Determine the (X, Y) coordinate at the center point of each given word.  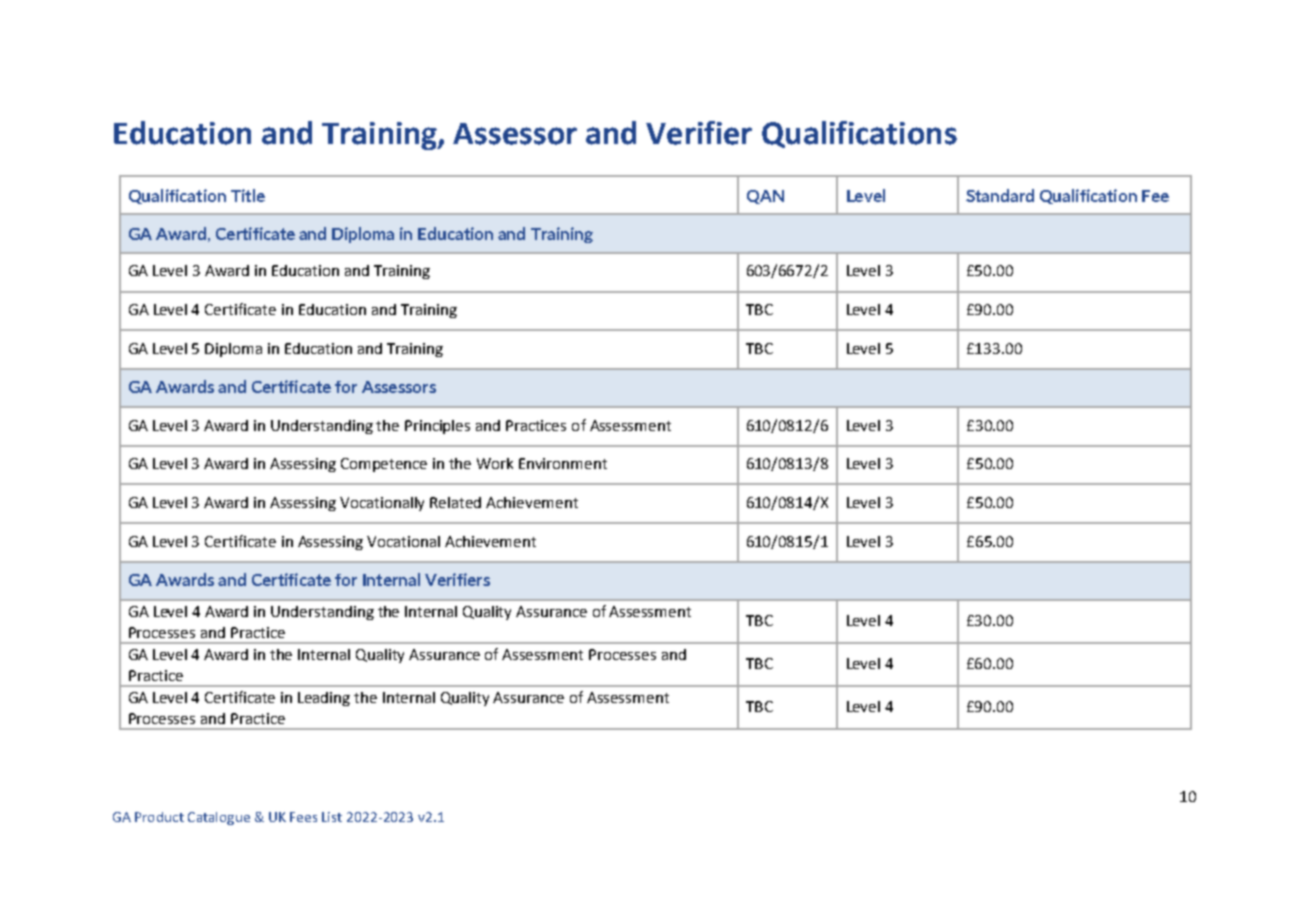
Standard (1000, 195)
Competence (384, 465)
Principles (437, 427)
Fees (303, 817)
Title (248, 195)
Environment (563, 463)
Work (495, 463)
